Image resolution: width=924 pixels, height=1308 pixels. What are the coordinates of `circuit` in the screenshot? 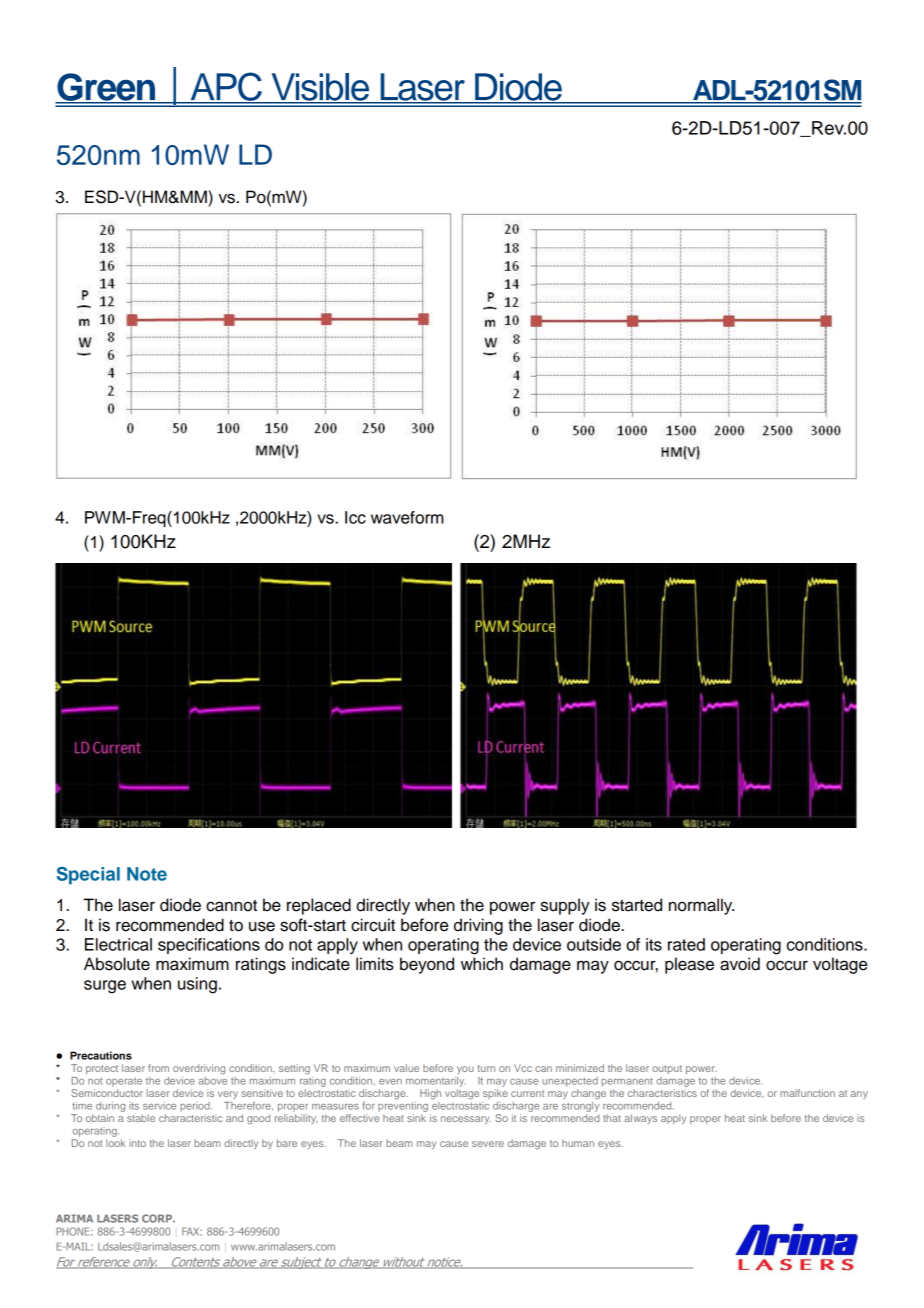 It's located at (373, 925).
